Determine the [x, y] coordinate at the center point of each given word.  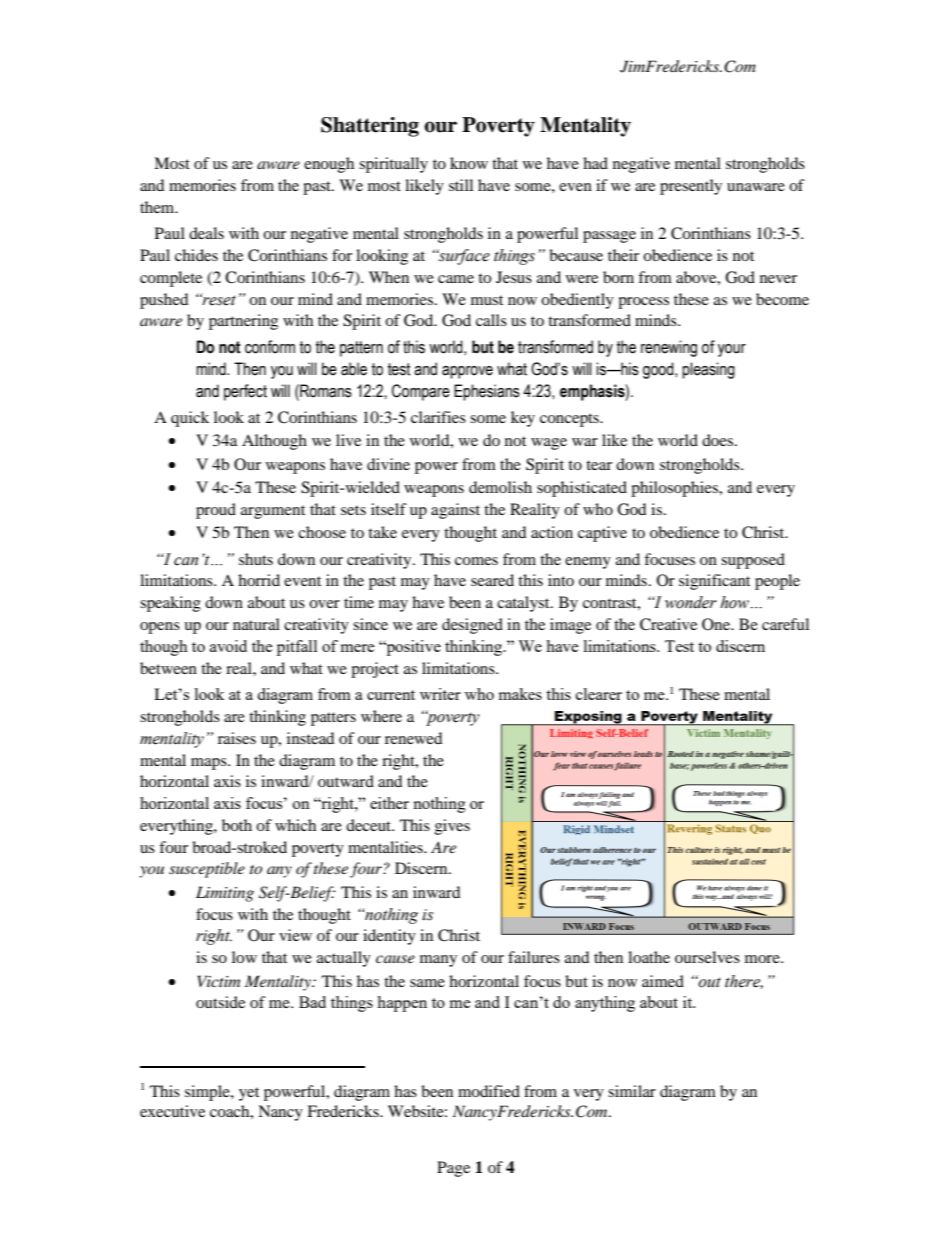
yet [249, 1094]
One [717, 624]
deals [206, 233]
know [469, 163]
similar [632, 1091]
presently [691, 187]
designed [472, 626]
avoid [228, 646]
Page [453, 1169]
